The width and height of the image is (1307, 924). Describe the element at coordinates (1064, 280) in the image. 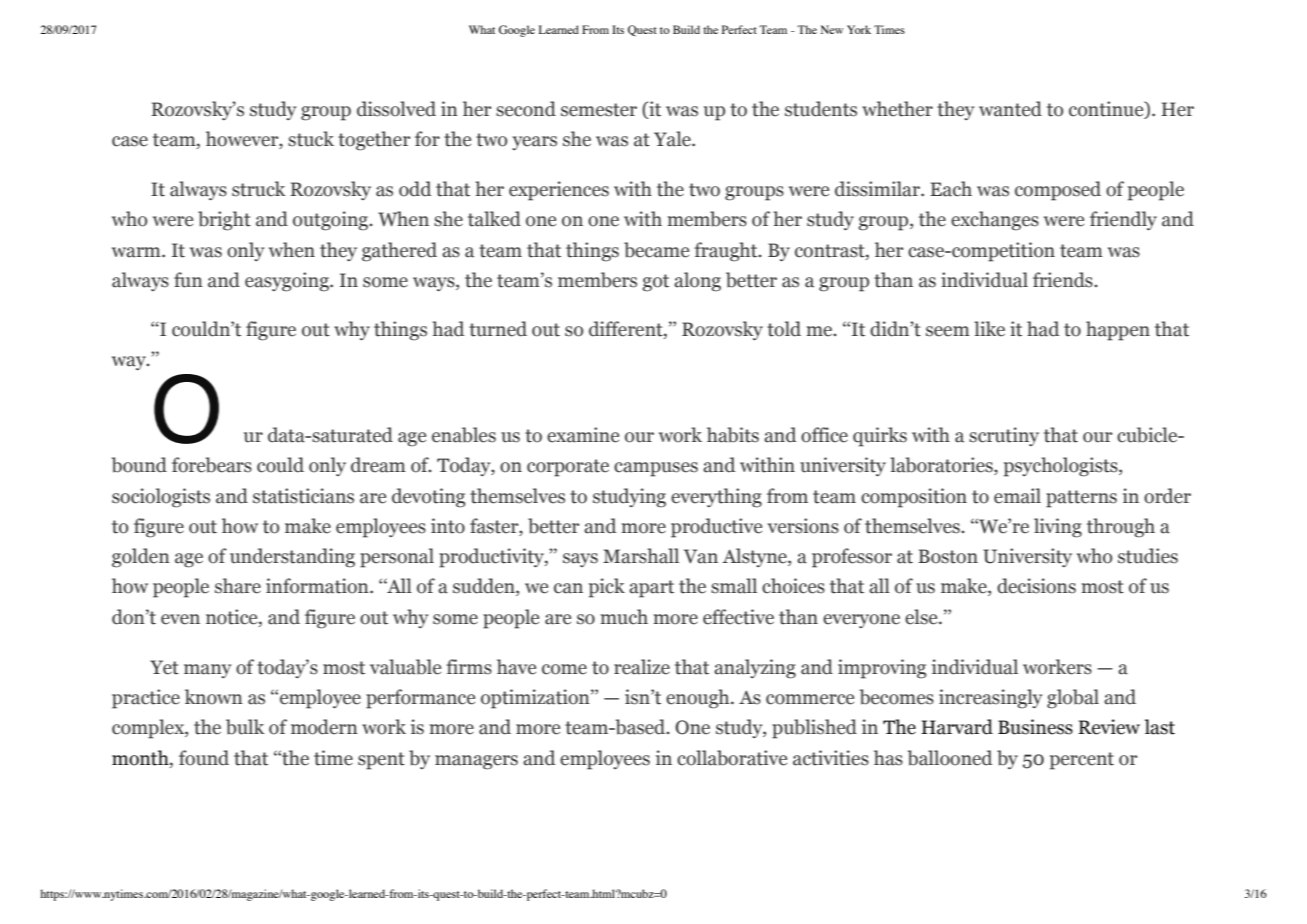

I see `friends` at that location.
